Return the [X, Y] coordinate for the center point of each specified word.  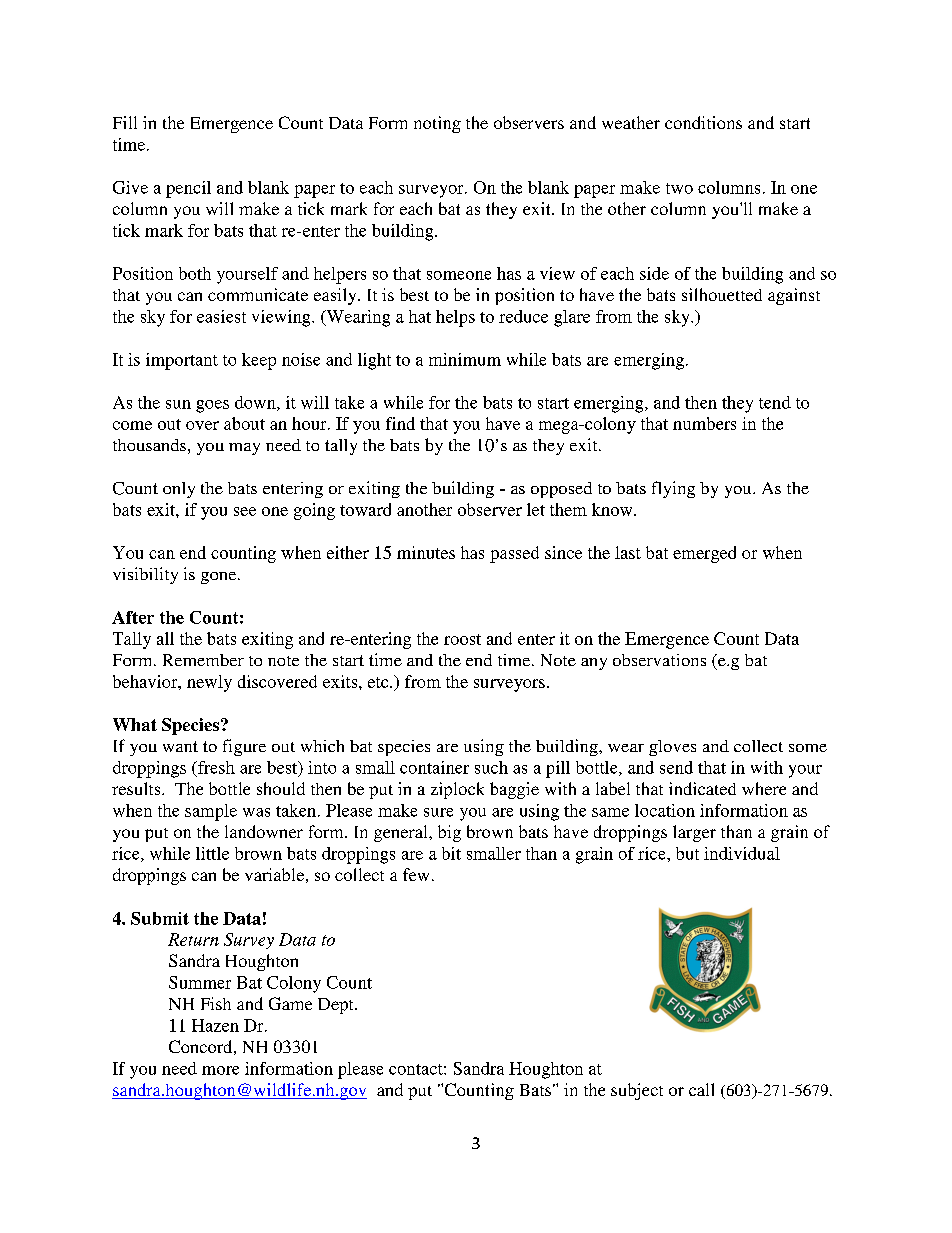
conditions [703, 122]
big [449, 833]
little [212, 853]
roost [462, 639]
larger [694, 833]
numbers [704, 423]
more [220, 1070]
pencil [188, 189]
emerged [704, 554]
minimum [465, 359]
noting [437, 124]
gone [220, 578]
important [182, 361]
